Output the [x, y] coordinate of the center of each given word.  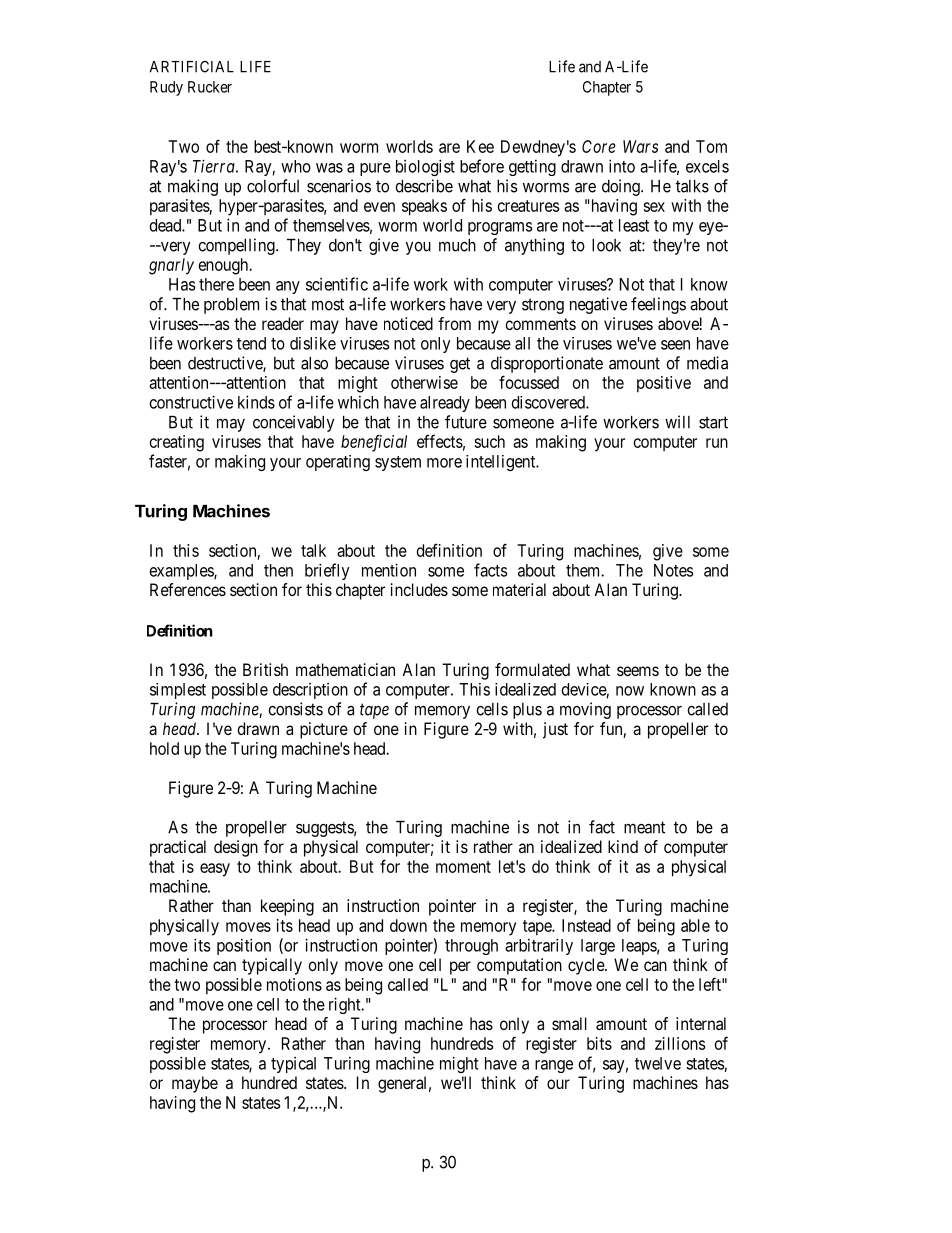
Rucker [210, 87]
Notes [673, 570]
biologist [425, 167]
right [346, 1005]
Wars [640, 146]
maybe [195, 1084]
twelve [658, 1063]
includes [419, 589]
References [188, 589]
